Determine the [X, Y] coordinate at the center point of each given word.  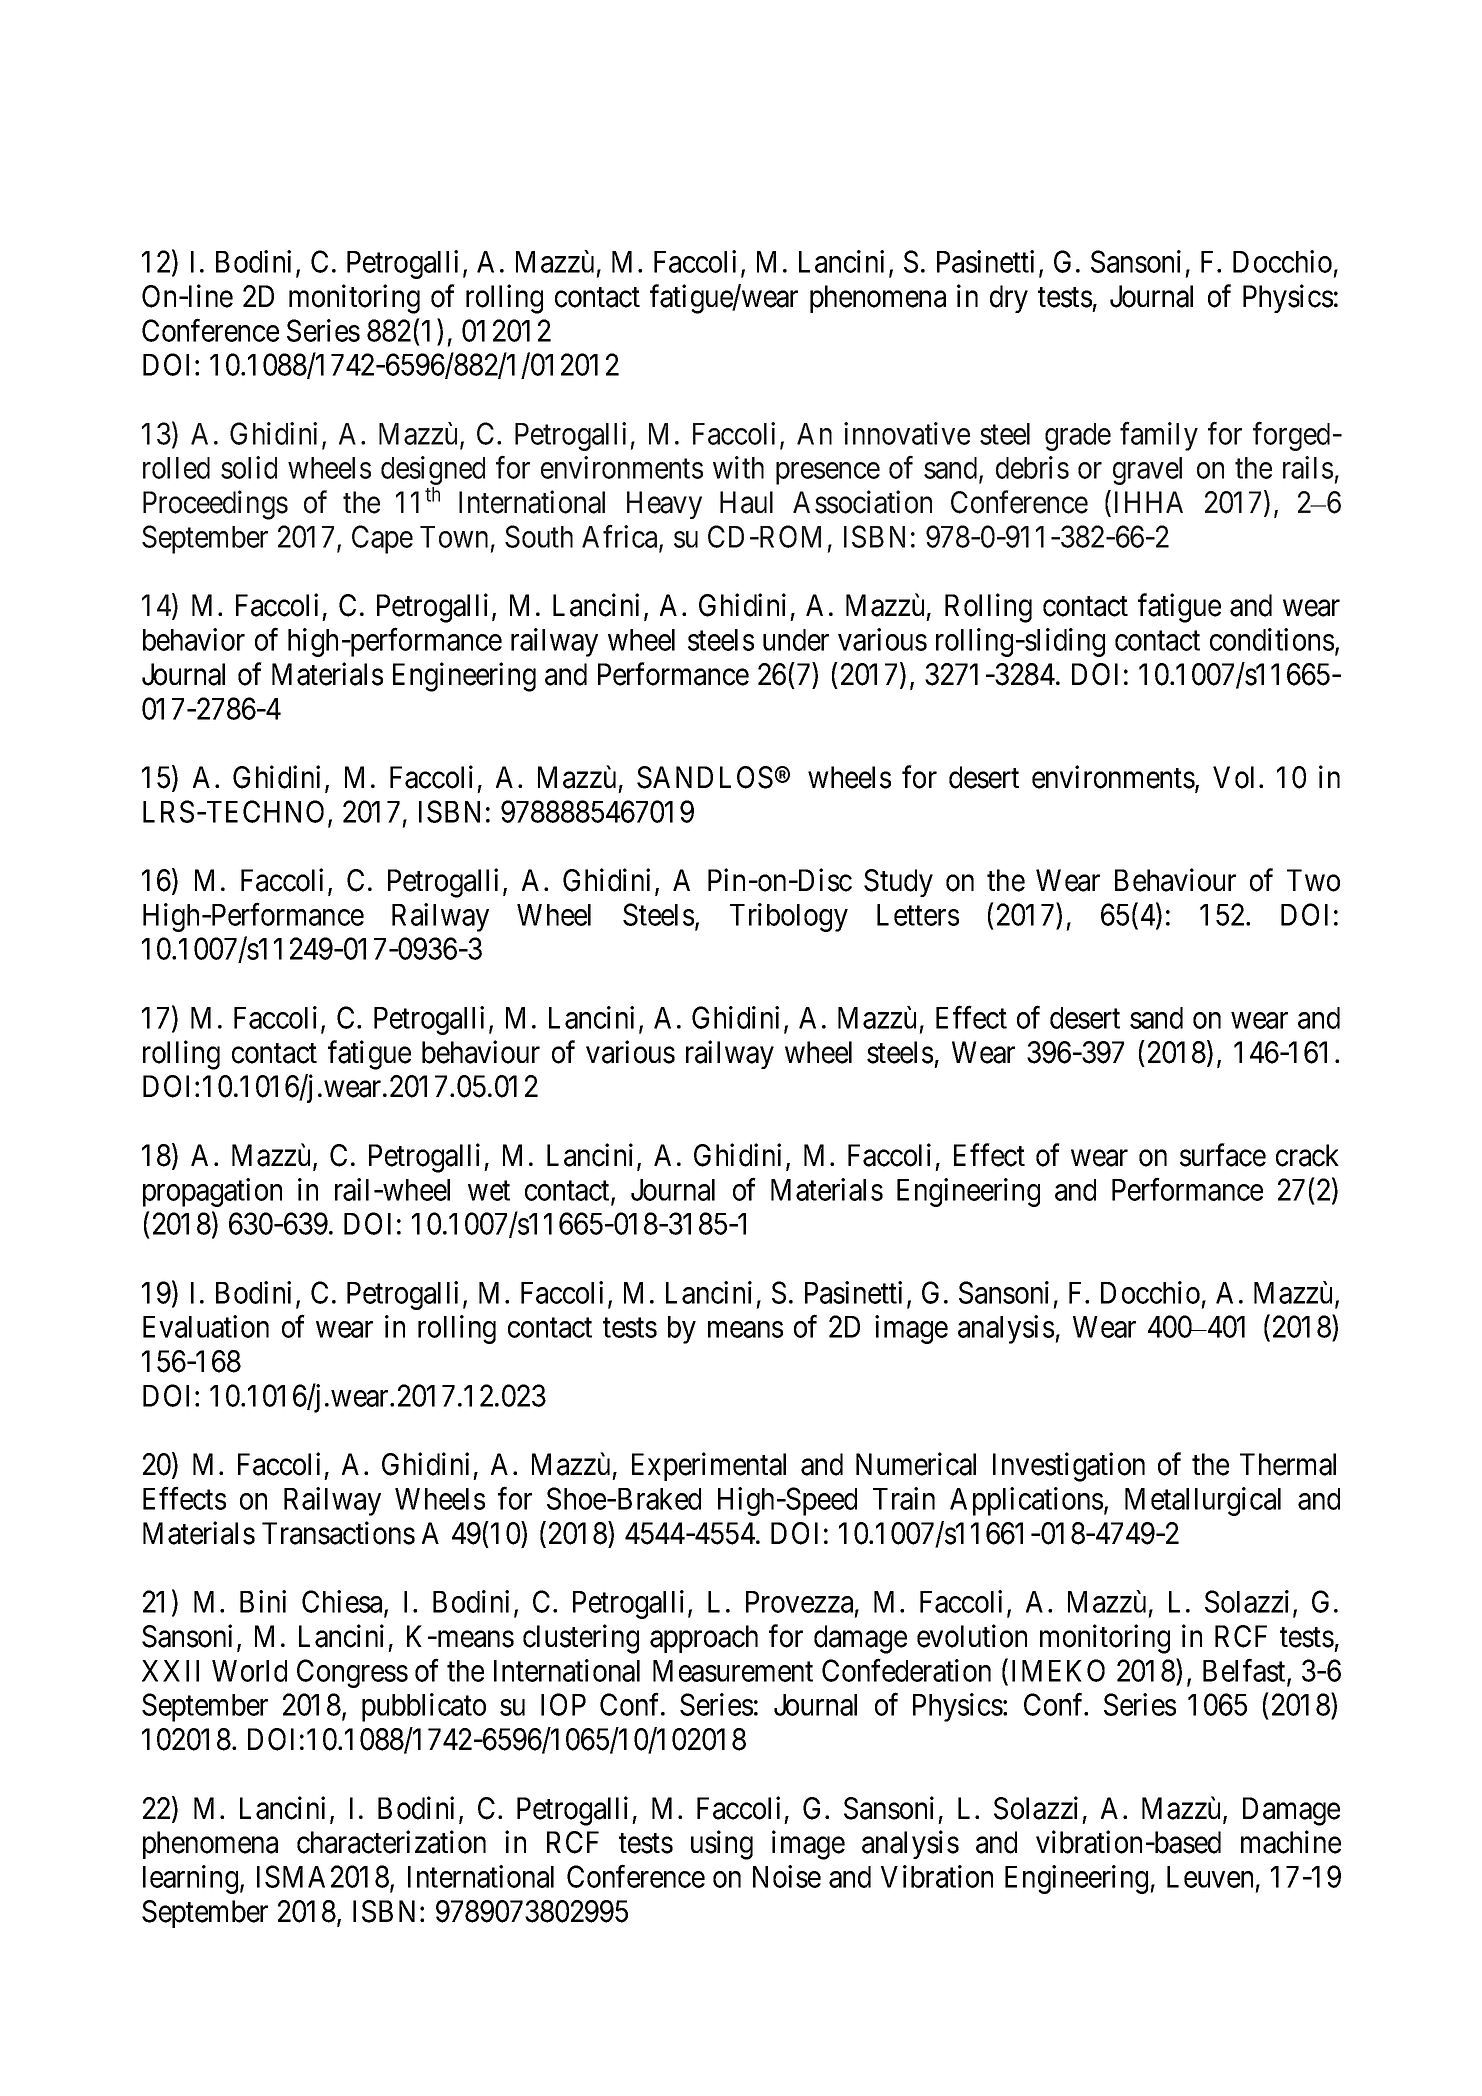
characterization [391, 1842]
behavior [194, 639]
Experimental [709, 1467]
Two [1313, 880]
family [1159, 436]
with [738, 467]
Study [898, 883]
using [722, 1845]
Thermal [1288, 1464]
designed [433, 472]
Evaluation [206, 1326]
